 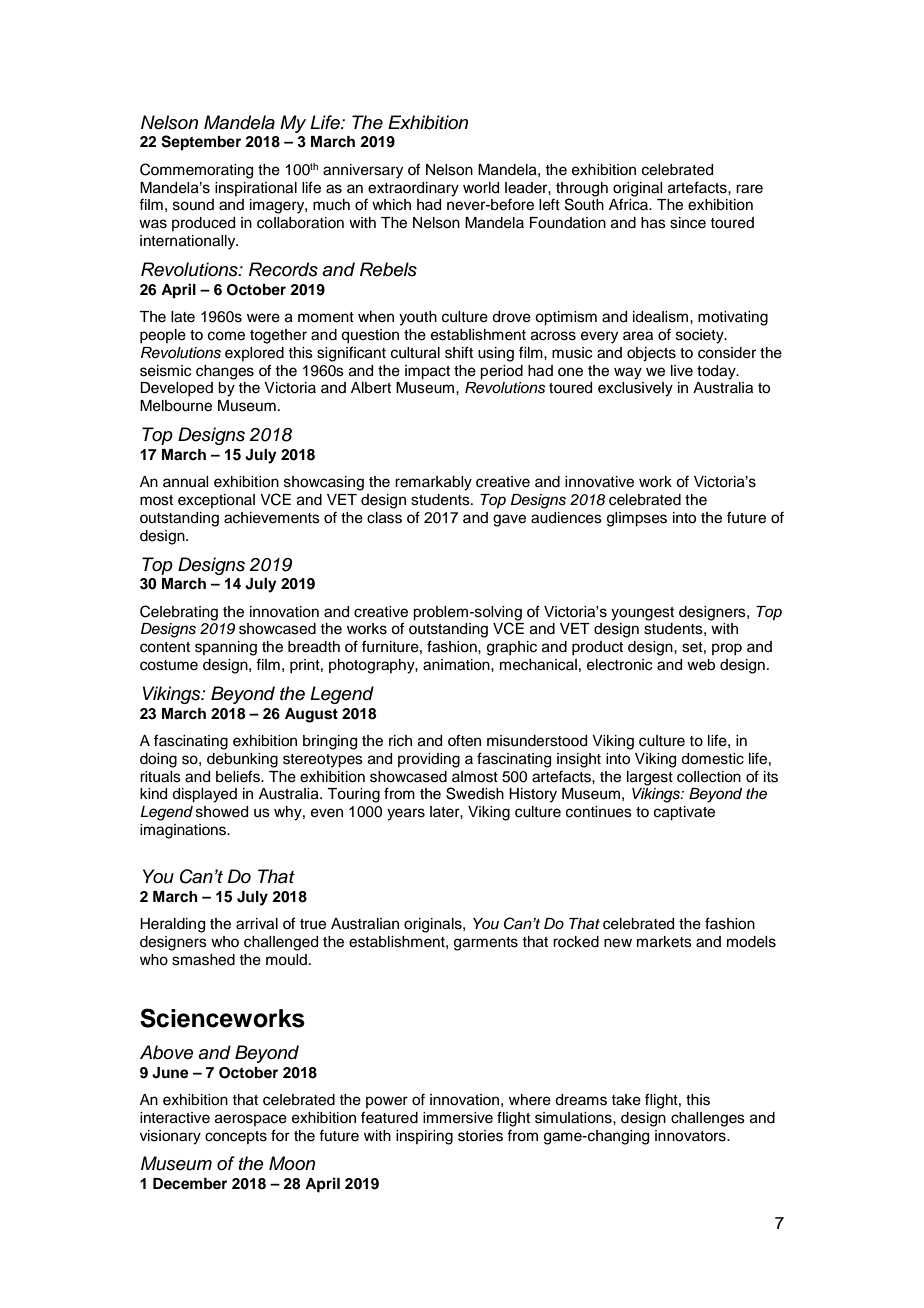 What do you see at coordinates (480, 1136) in the screenshot?
I see `stories` at bounding box center [480, 1136].
